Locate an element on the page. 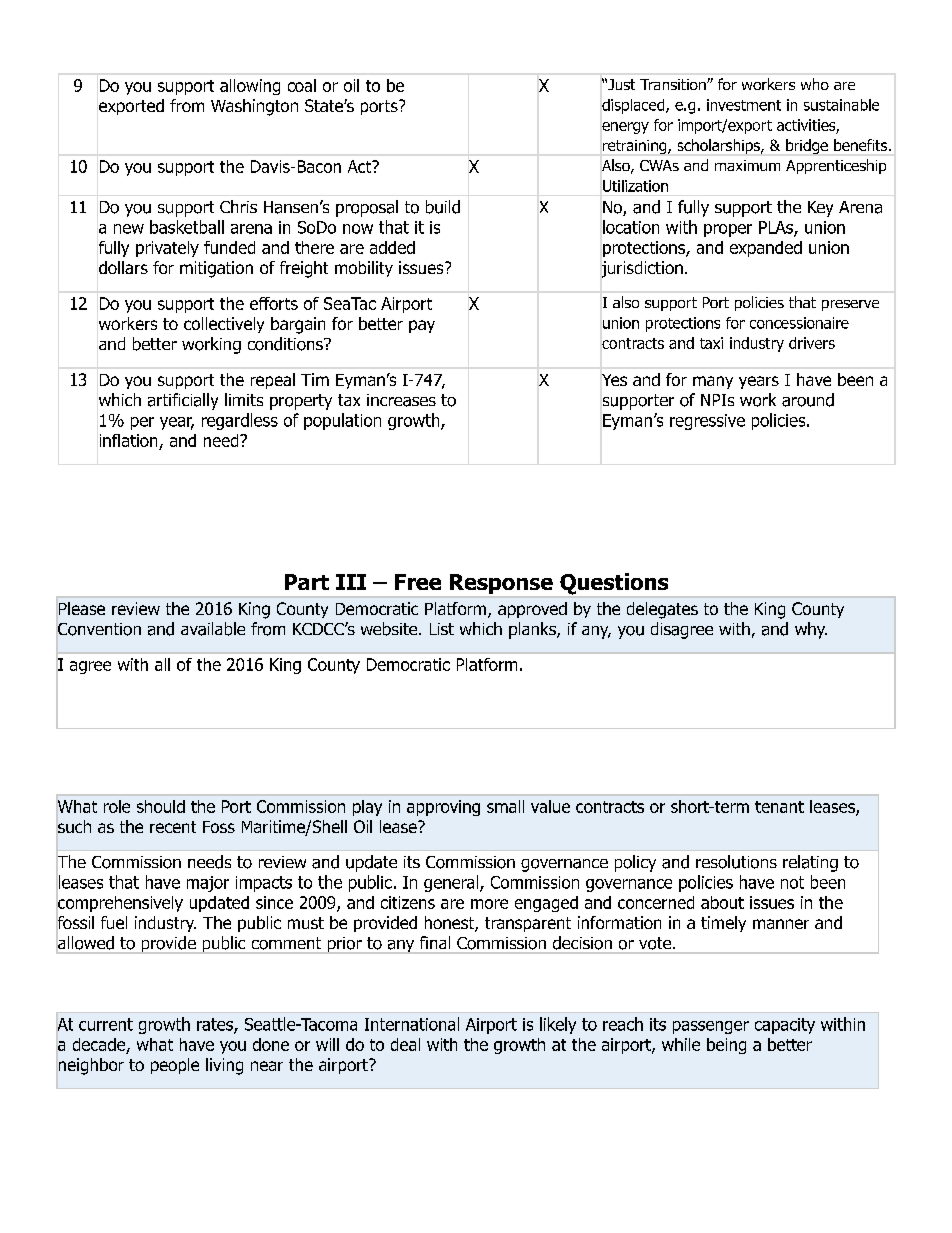  investment is located at coordinates (744, 105).
